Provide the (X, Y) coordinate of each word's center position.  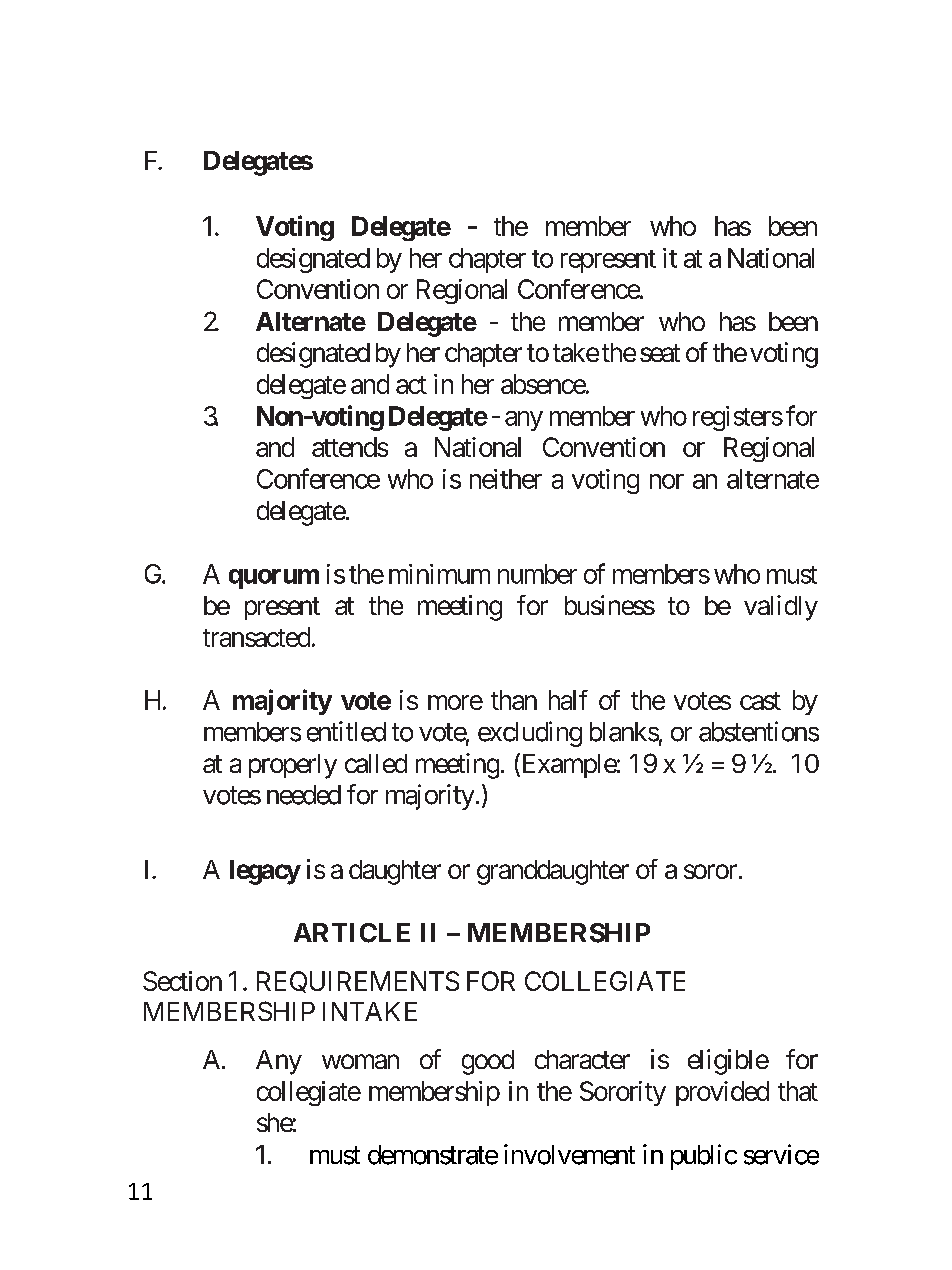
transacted (256, 637)
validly (781, 608)
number (537, 574)
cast (760, 701)
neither (506, 479)
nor (667, 481)
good (488, 1062)
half (568, 700)
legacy (265, 872)
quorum (274, 579)
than (514, 700)
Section (182, 981)
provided (722, 1093)
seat (660, 353)
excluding (530, 734)
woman (360, 1061)
